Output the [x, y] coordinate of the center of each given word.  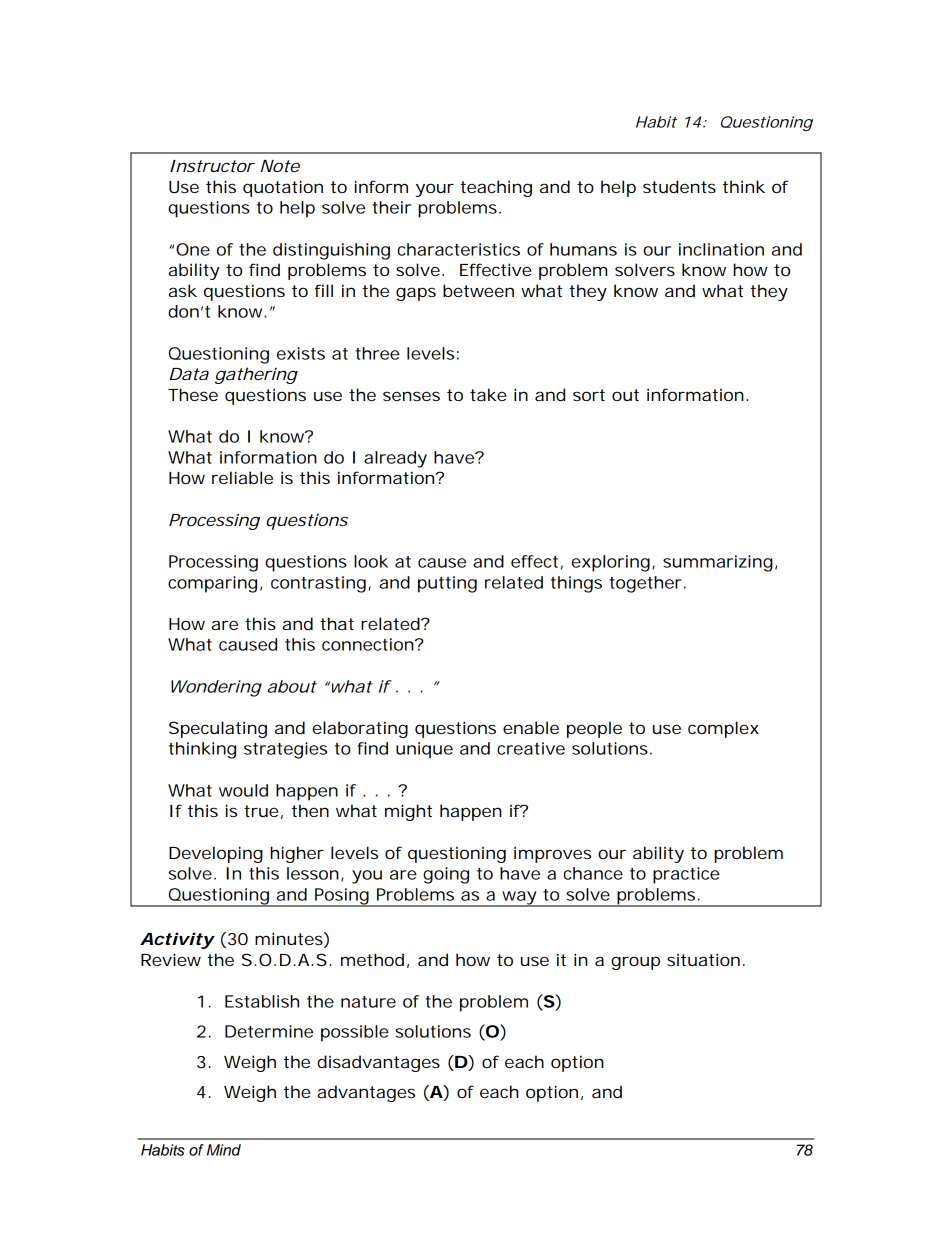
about [292, 686]
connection [368, 644]
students [679, 186]
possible [355, 1033]
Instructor [212, 166]
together [645, 584]
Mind [224, 1150]
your [435, 190]
